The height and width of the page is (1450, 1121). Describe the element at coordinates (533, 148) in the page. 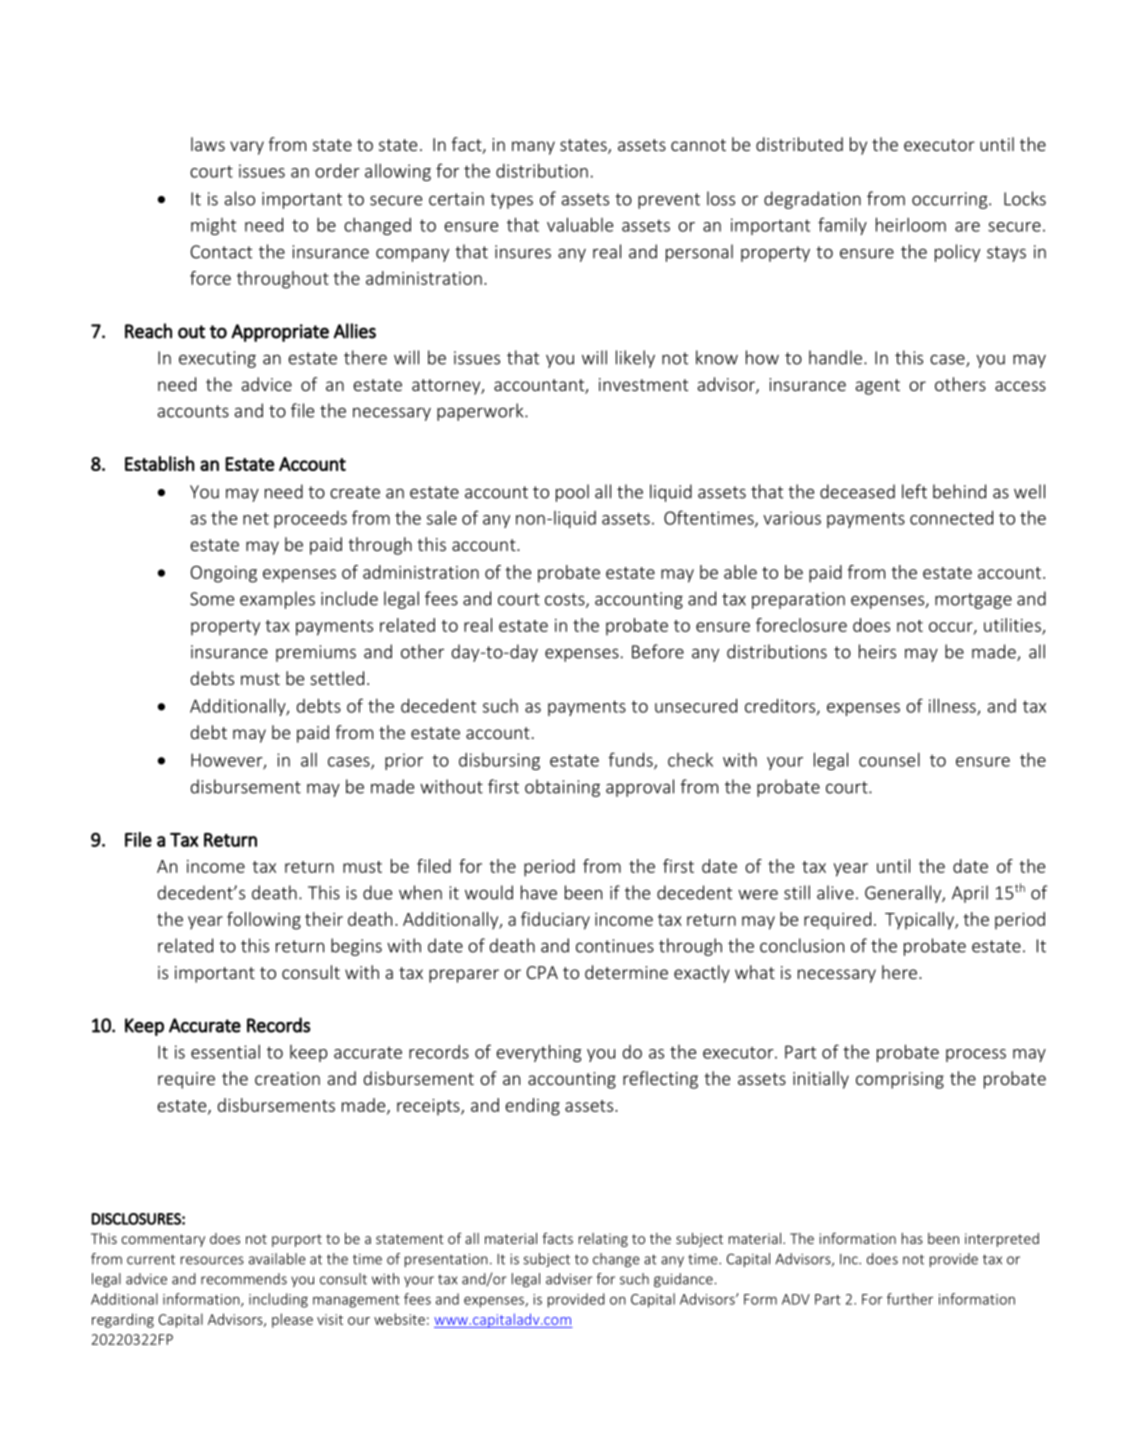

I see `many` at that location.
